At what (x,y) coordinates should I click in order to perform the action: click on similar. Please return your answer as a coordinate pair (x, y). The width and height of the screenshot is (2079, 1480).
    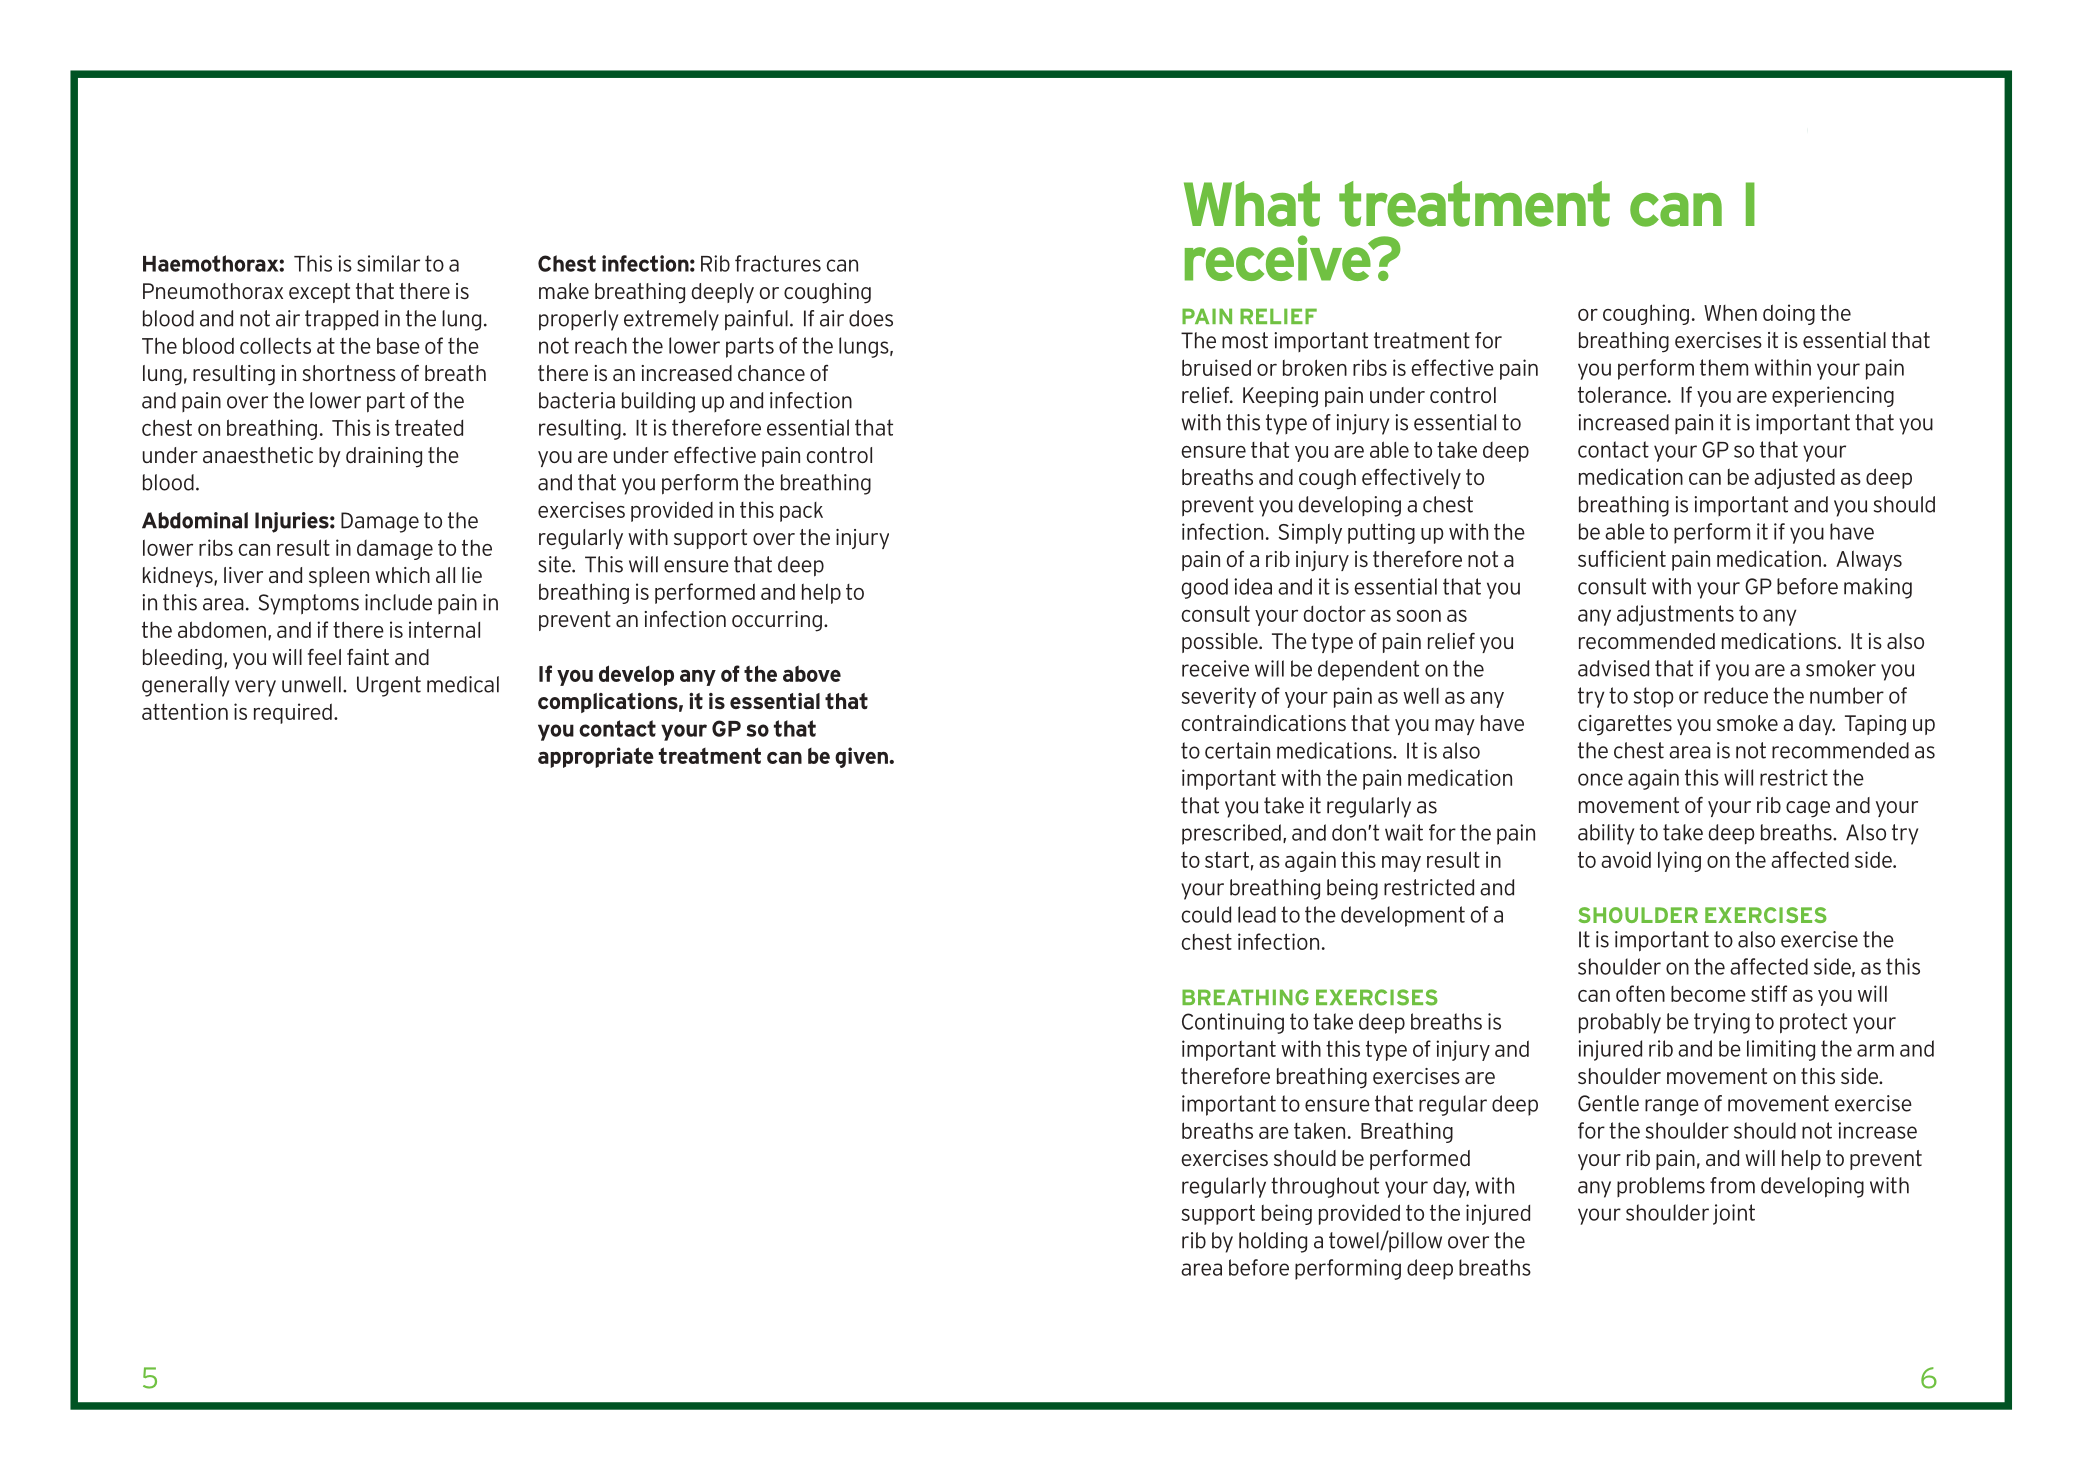
    Looking at the image, I should click on (388, 263).
